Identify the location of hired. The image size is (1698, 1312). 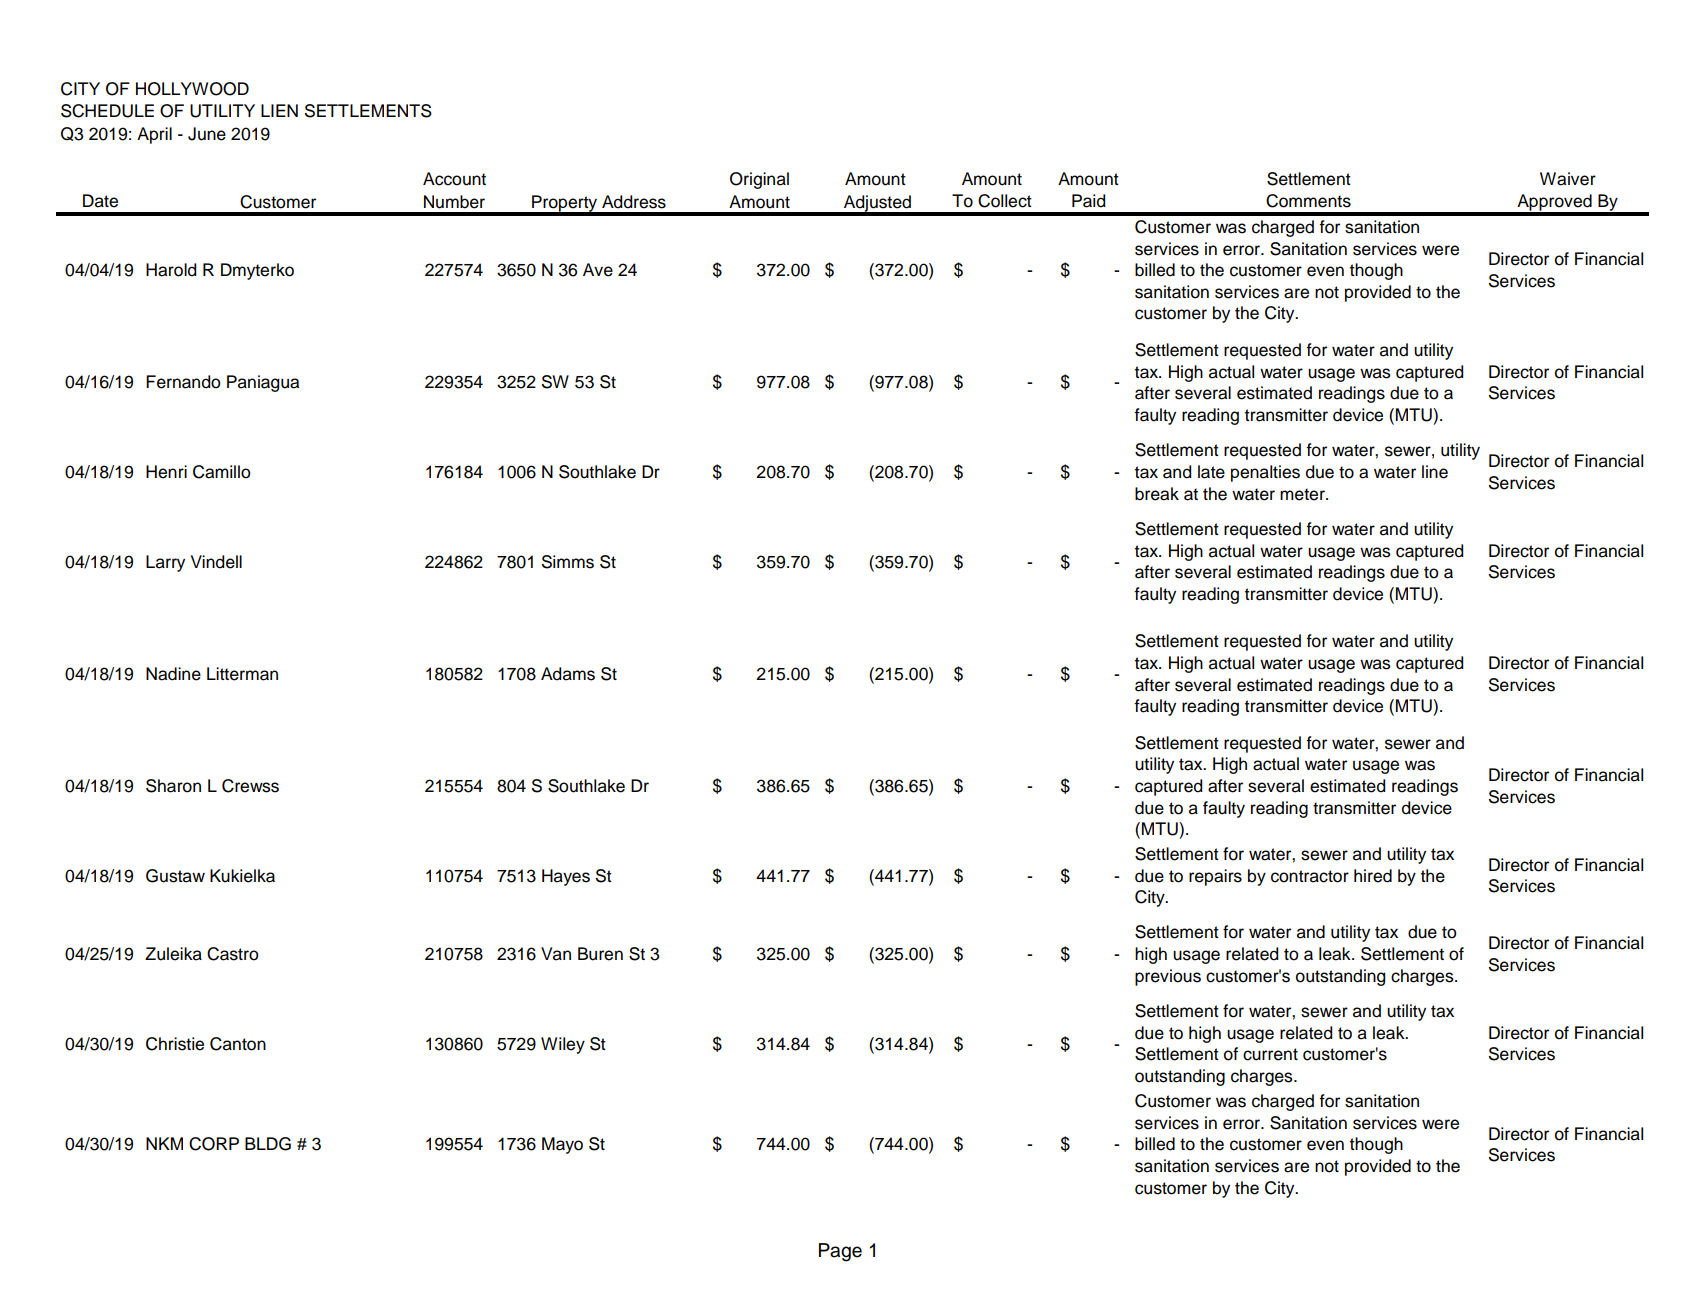
(1373, 876).
